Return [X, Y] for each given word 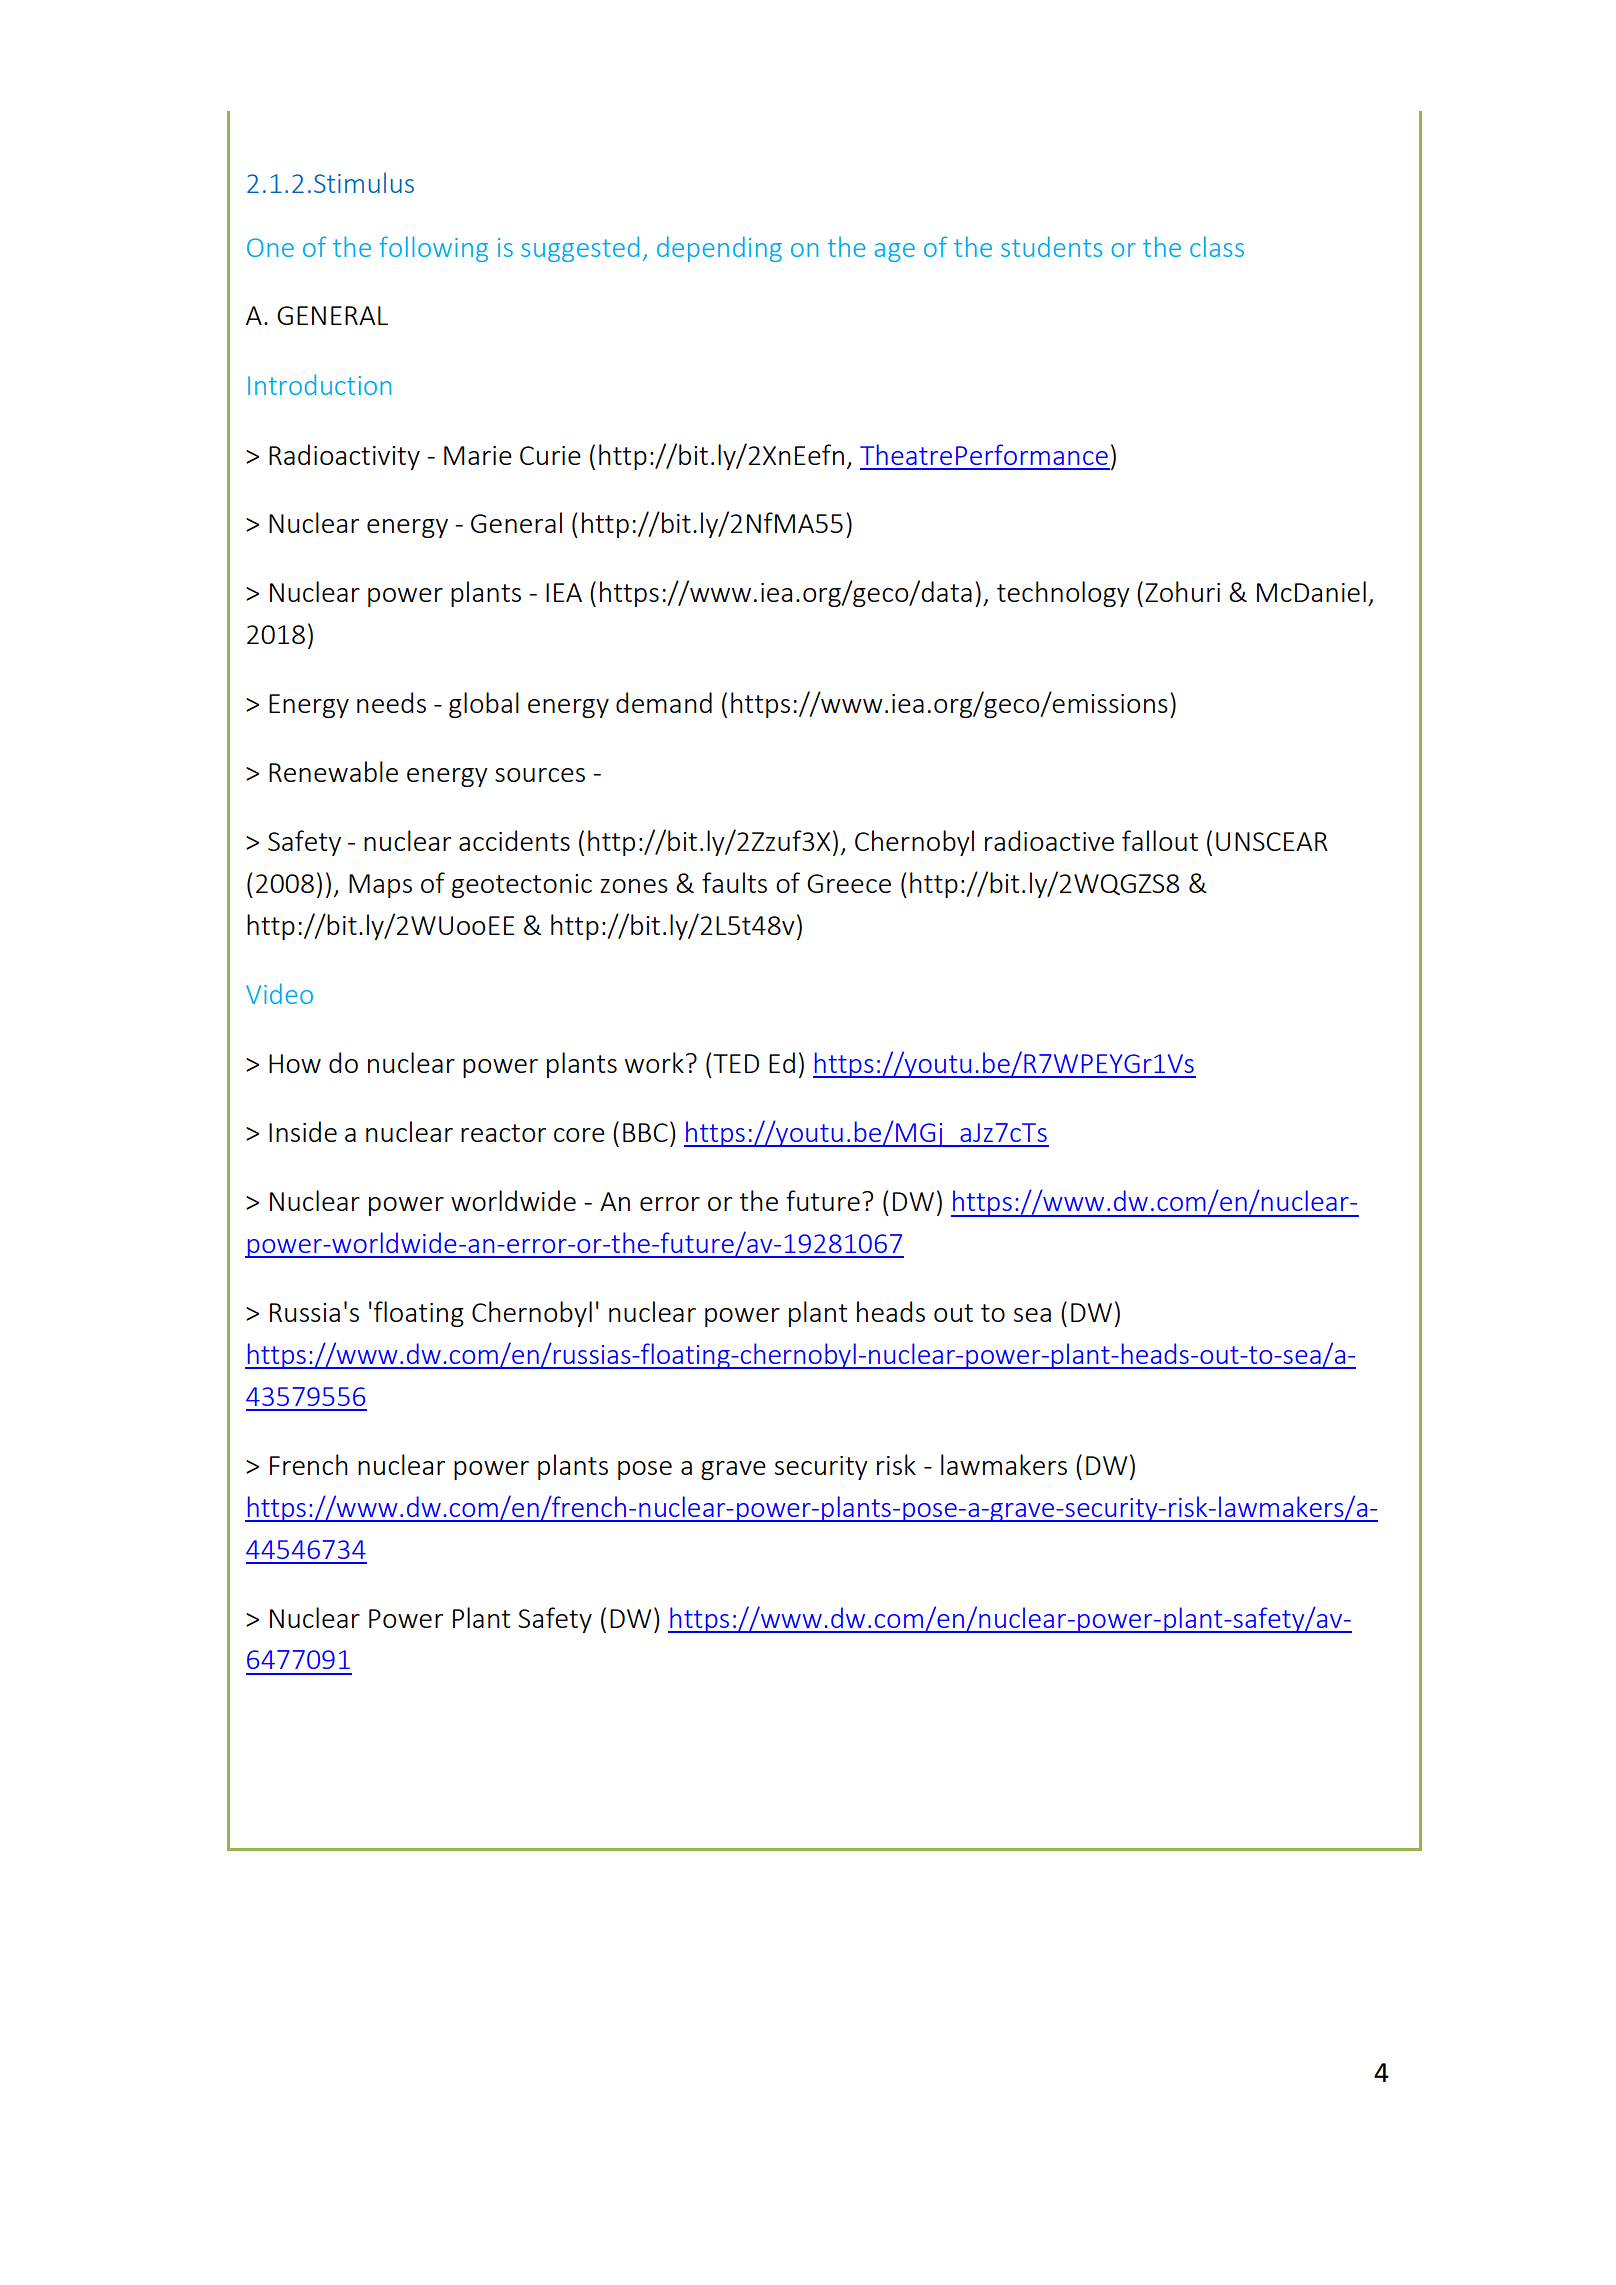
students [1051, 246]
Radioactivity [344, 457]
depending [719, 249]
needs [391, 702]
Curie [550, 455]
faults [734, 882]
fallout [1160, 840]
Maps [380, 886]
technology [1063, 594]
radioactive [1049, 840]
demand [664, 702]
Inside [303, 1131]
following [433, 249]
